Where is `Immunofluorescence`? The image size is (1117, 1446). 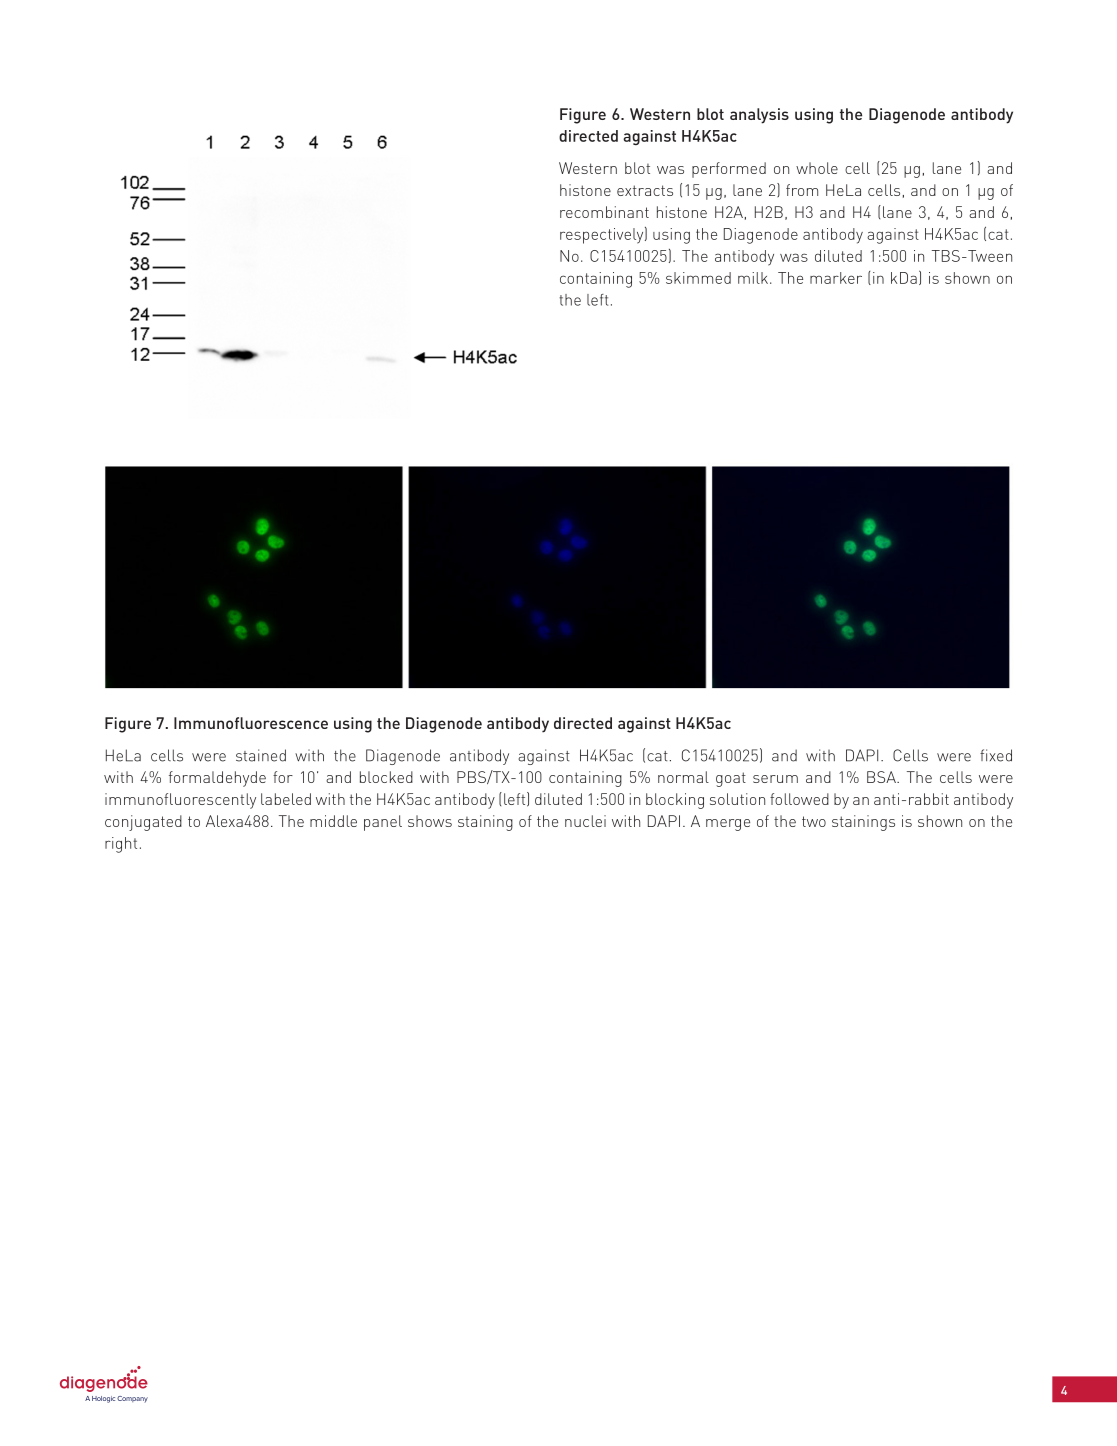 Immunofluorescence is located at coordinates (251, 723).
